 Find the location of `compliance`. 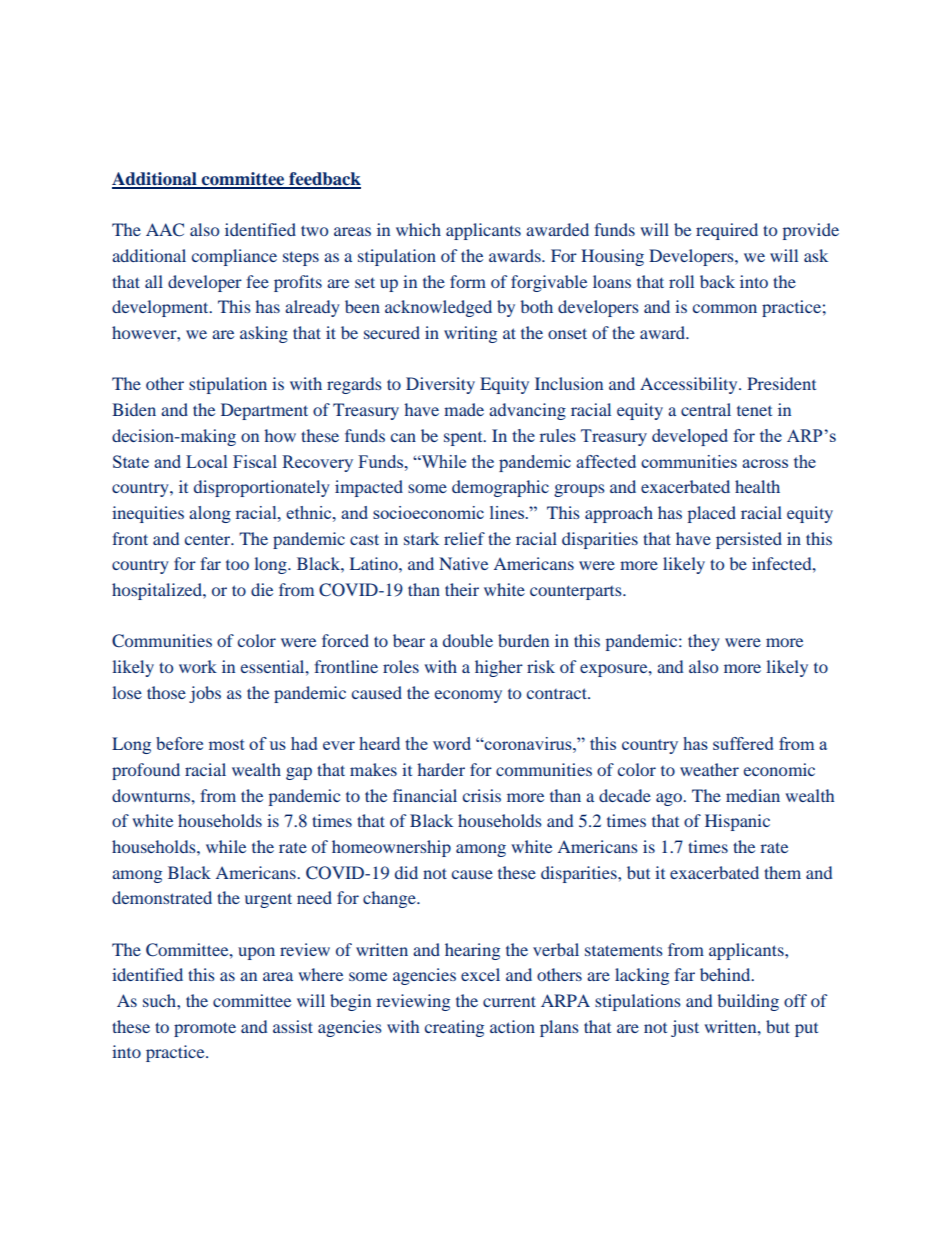

compliance is located at coordinates (234, 257).
